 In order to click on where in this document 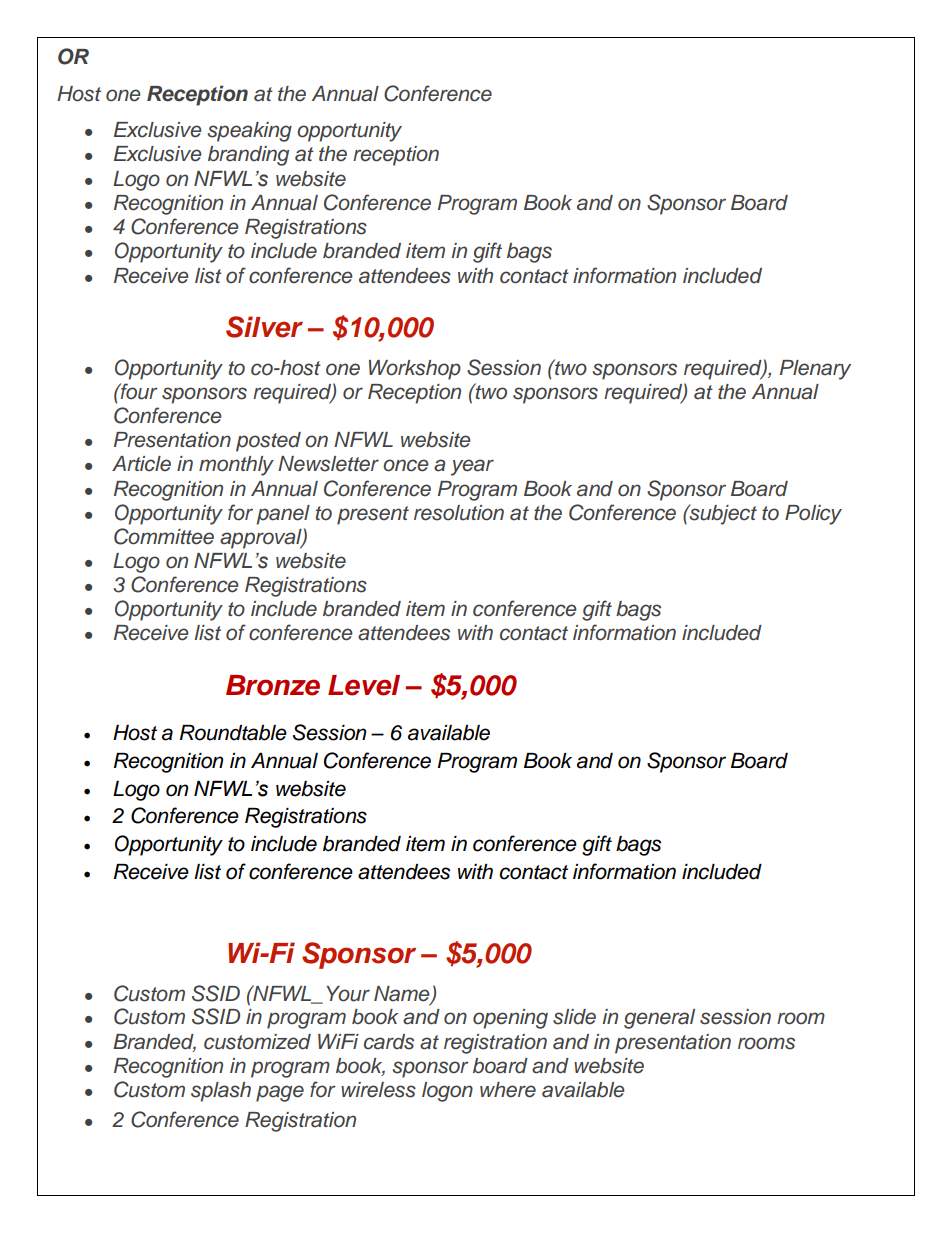, I will do `click(508, 1090)`.
